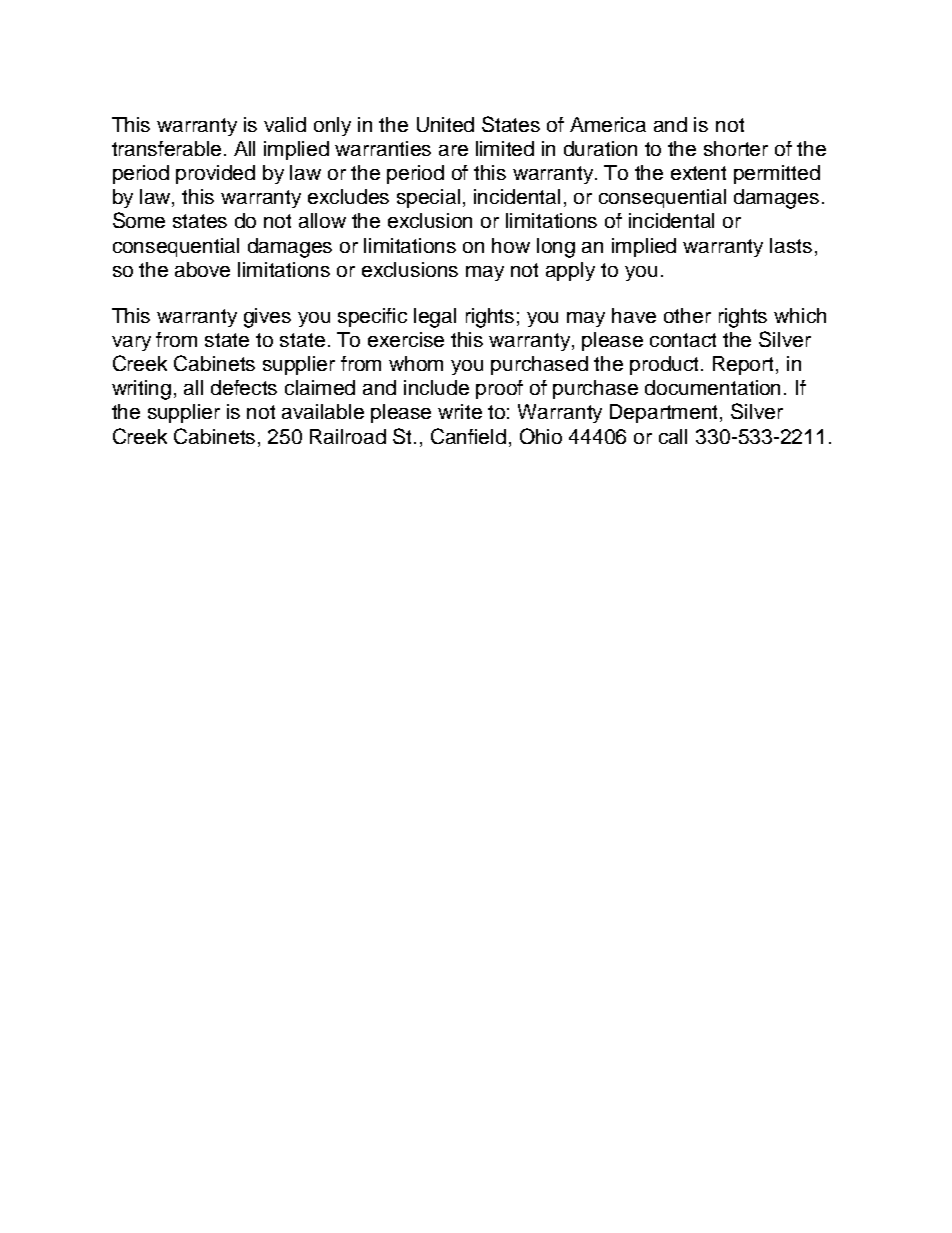 Image resolution: width=952 pixels, height=1233 pixels. I want to click on Canfield, so click(468, 436).
